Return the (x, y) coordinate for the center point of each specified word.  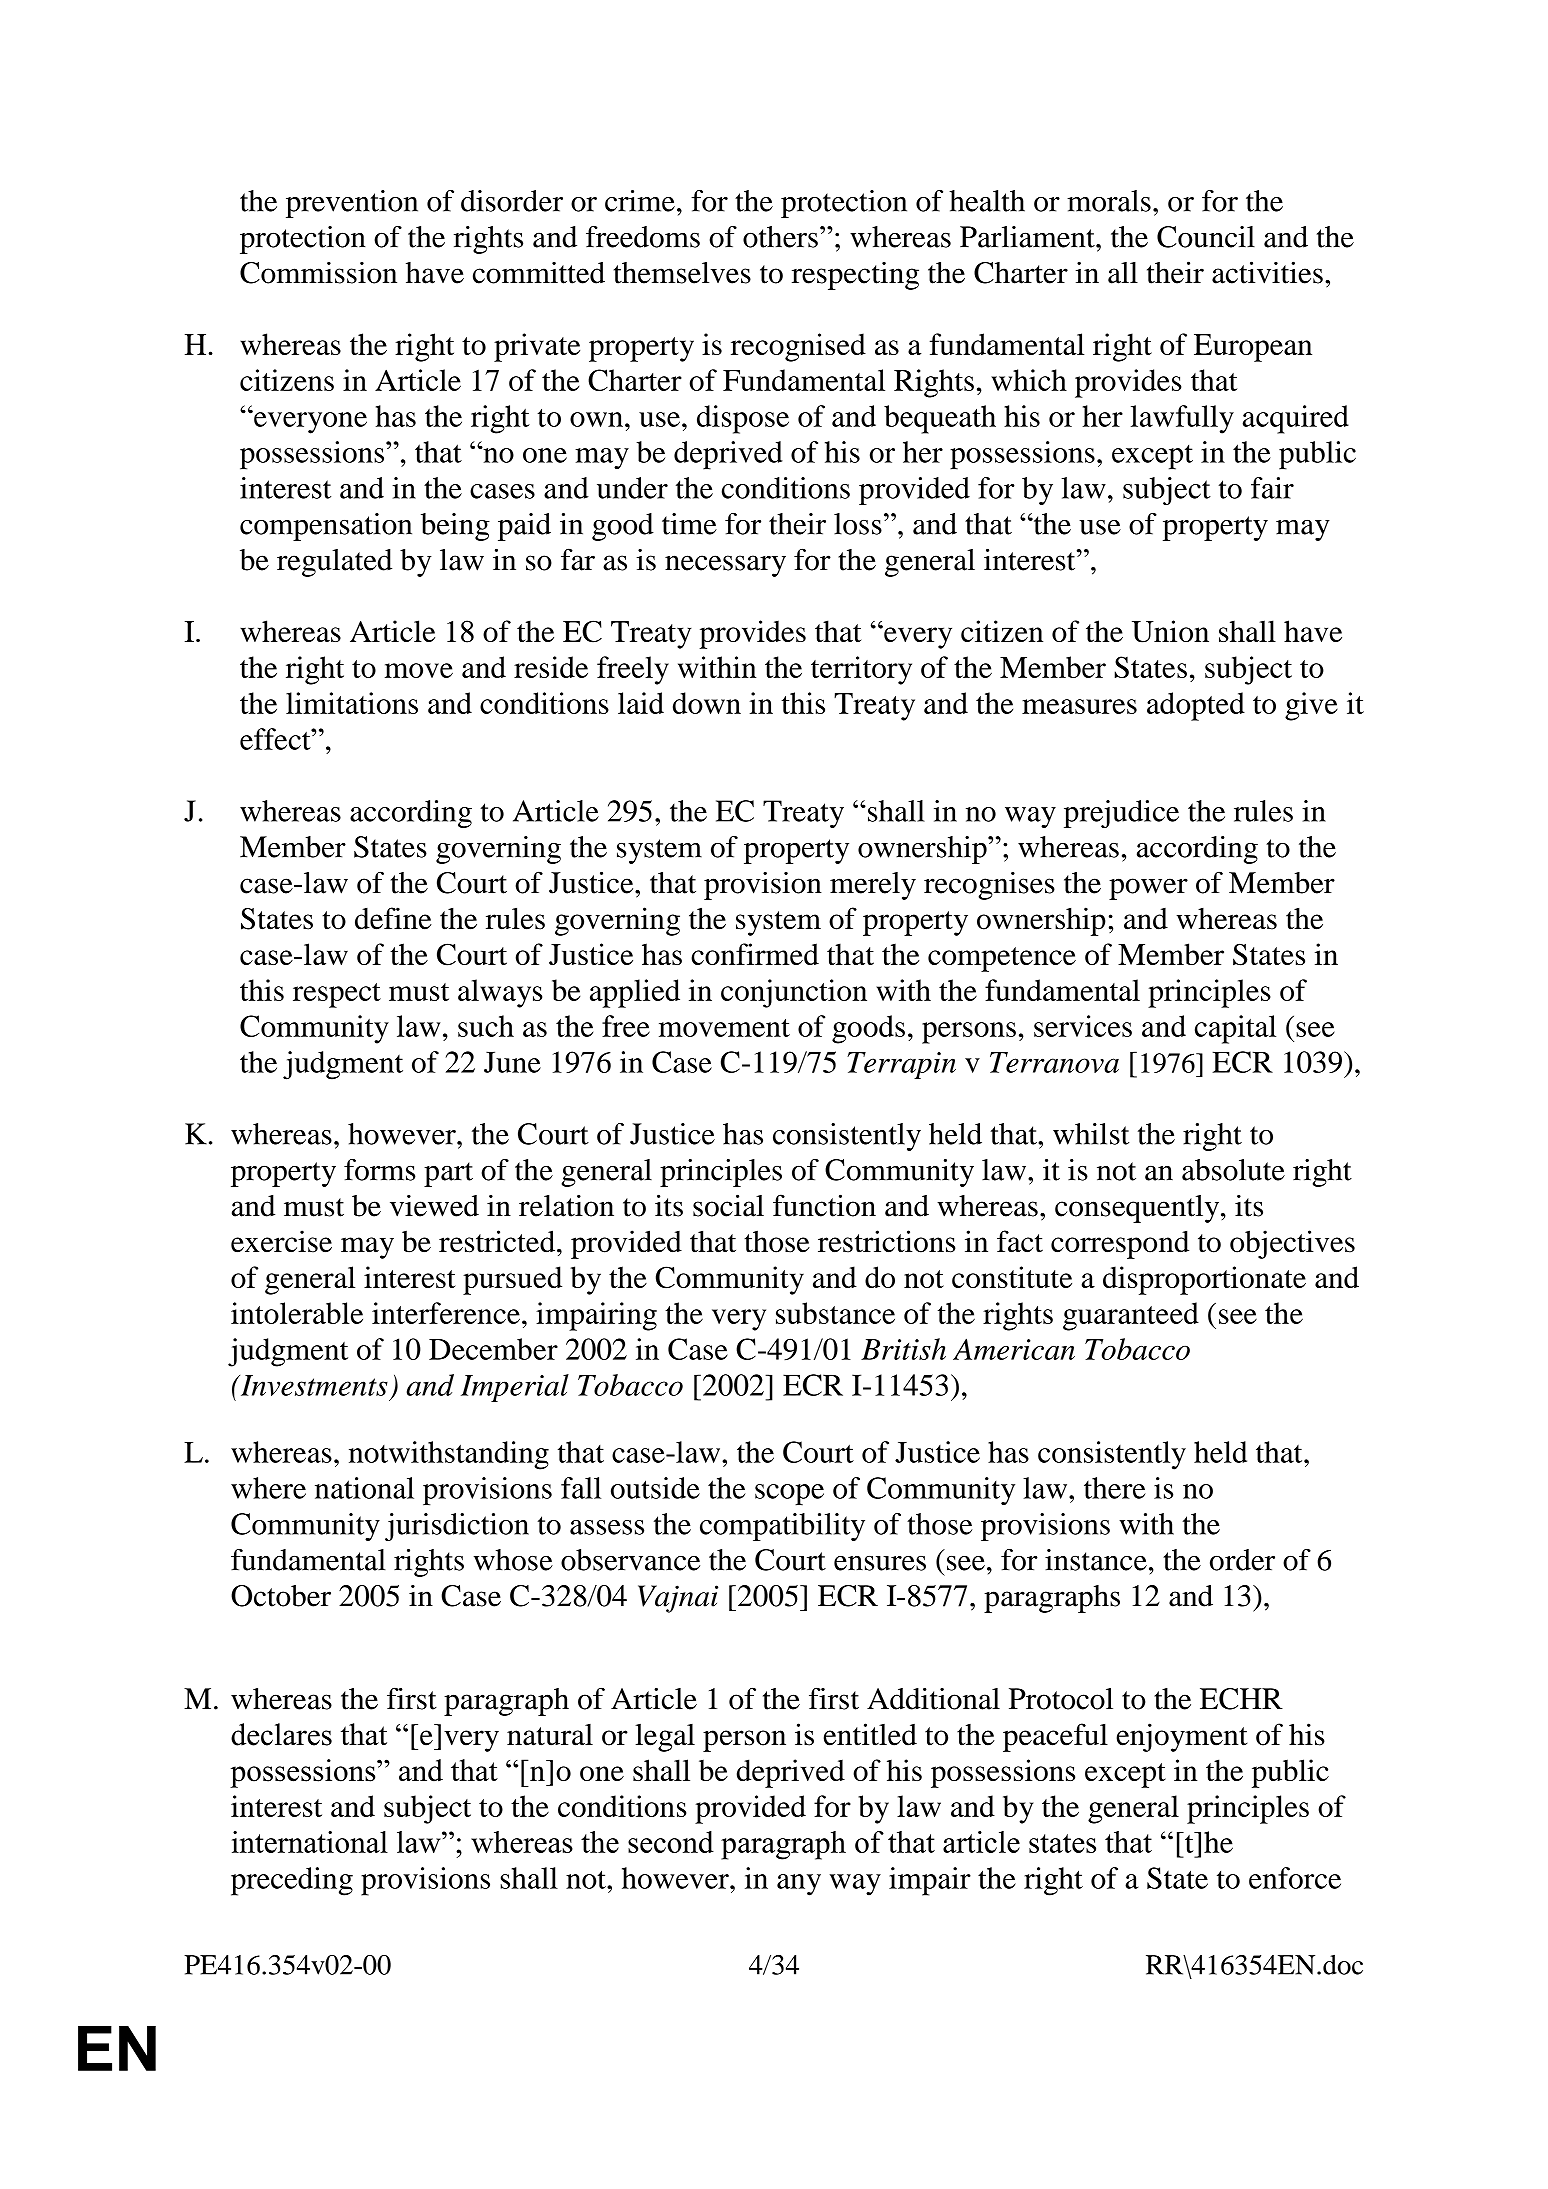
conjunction (794, 993)
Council (1206, 237)
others (780, 237)
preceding (292, 1881)
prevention (352, 204)
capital (1235, 1029)
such (486, 1026)
